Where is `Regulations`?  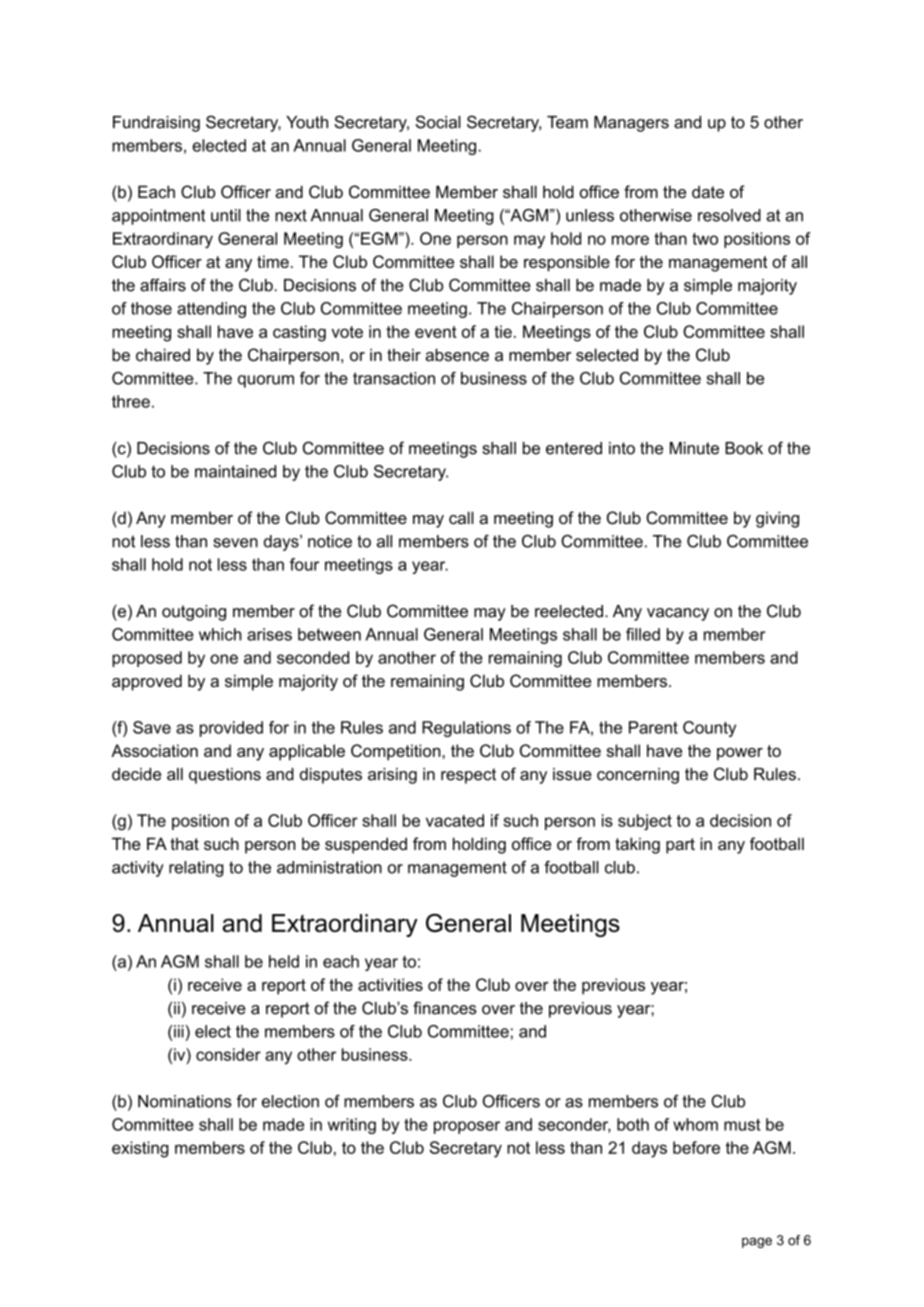 Regulations is located at coordinates (466, 729).
